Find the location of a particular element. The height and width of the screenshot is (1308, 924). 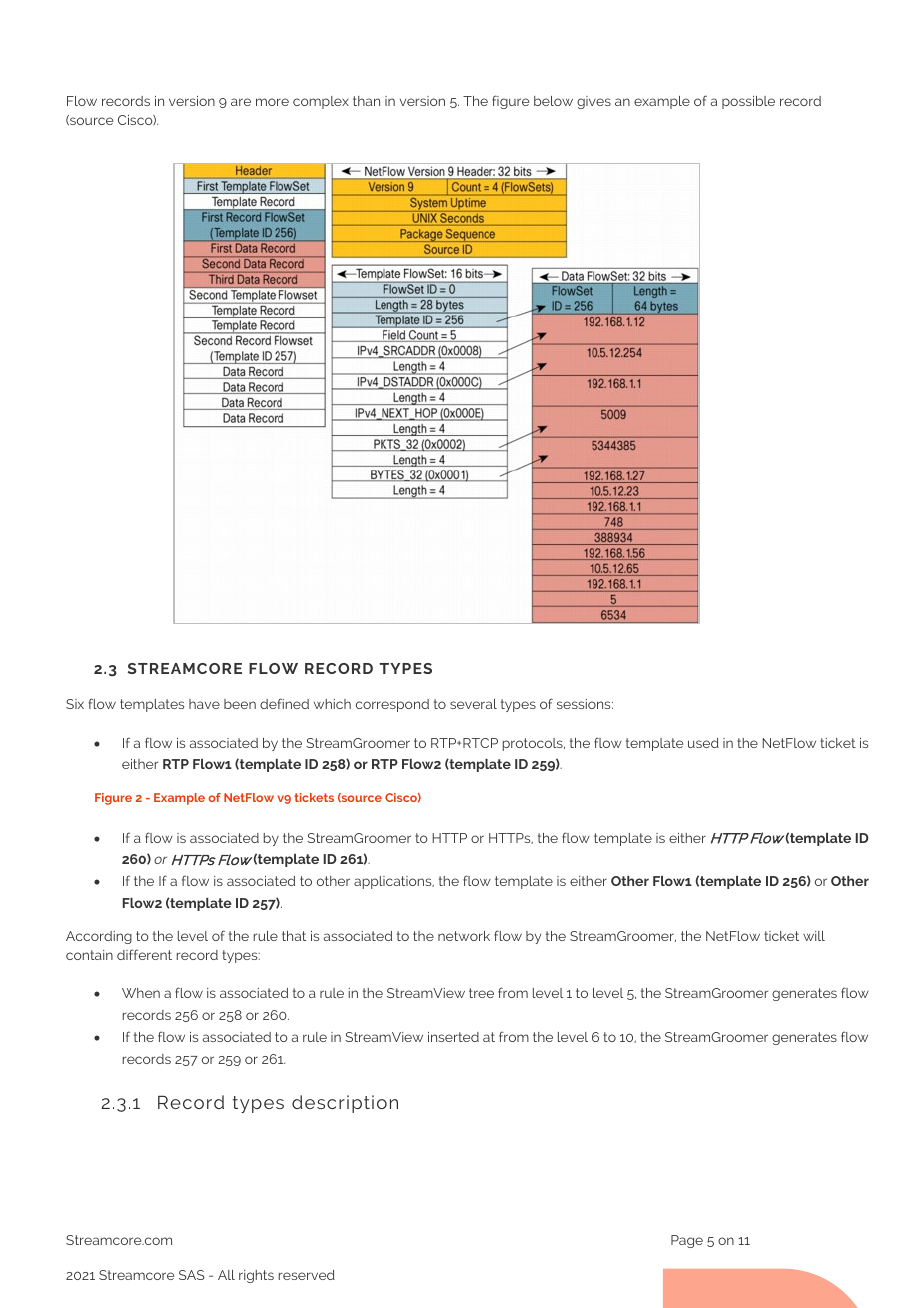

been is located at coordinates (240, 704).
